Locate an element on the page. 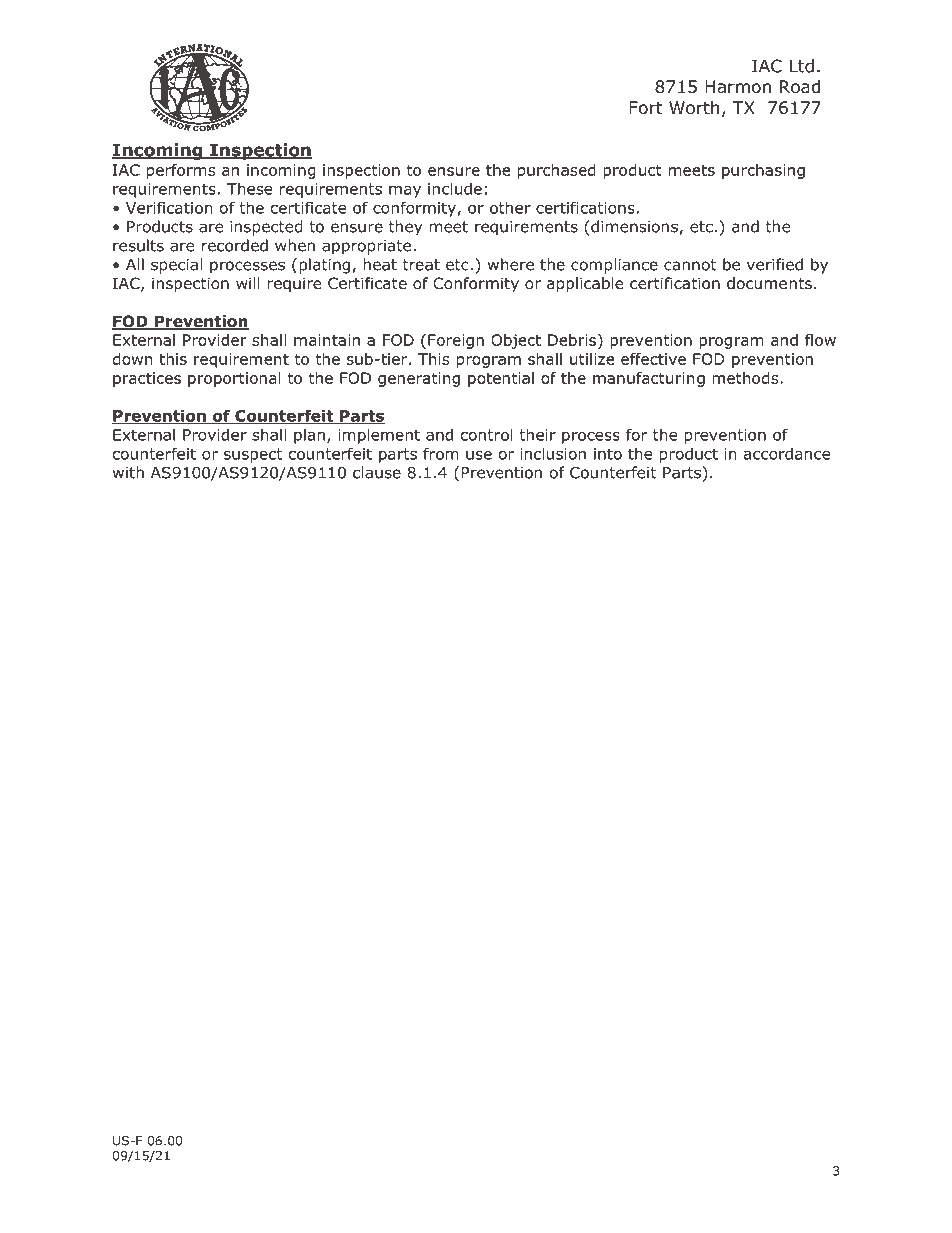  proportional is located at coordinates (234, 379).
